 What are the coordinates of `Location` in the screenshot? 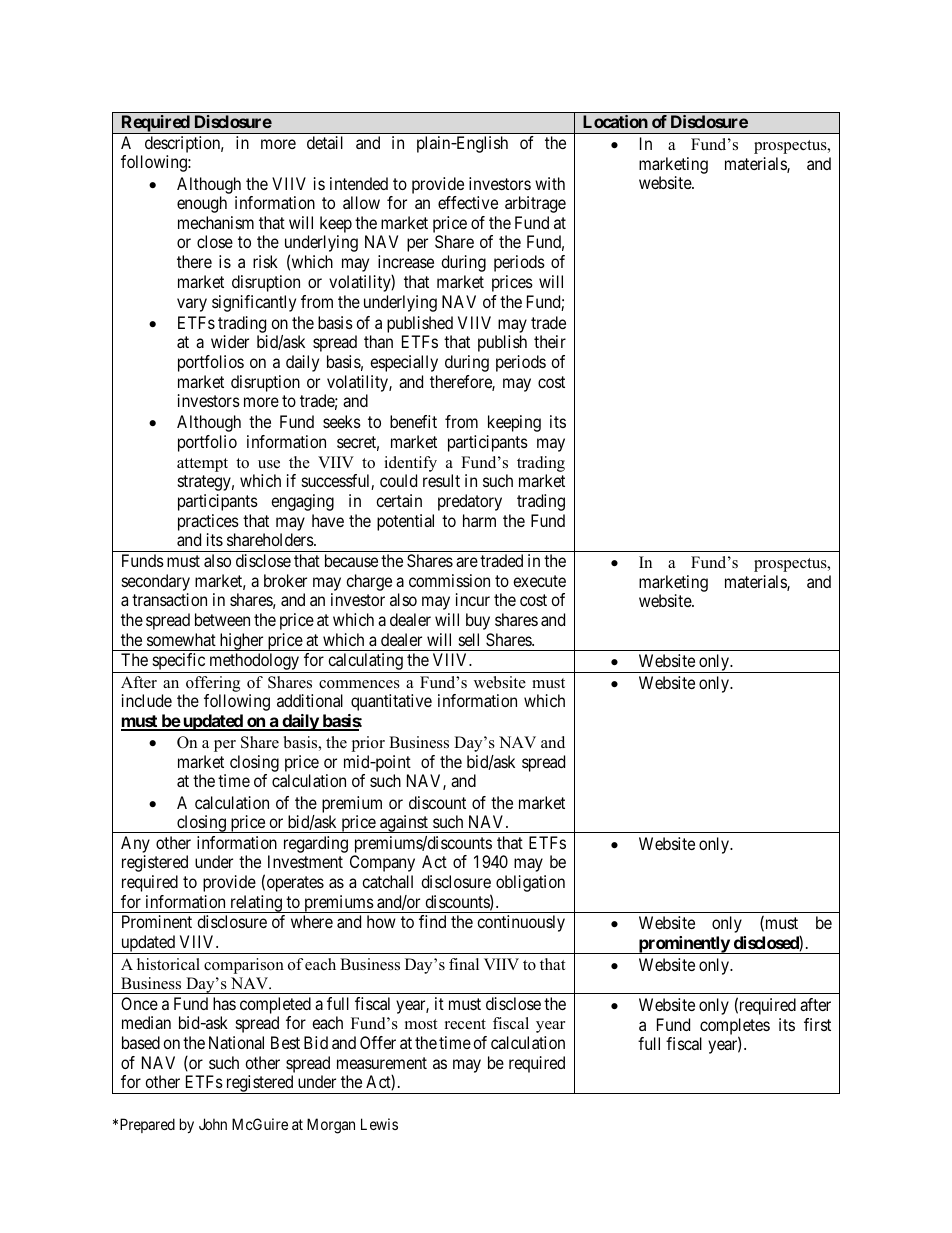 It's located at (615, 121).
